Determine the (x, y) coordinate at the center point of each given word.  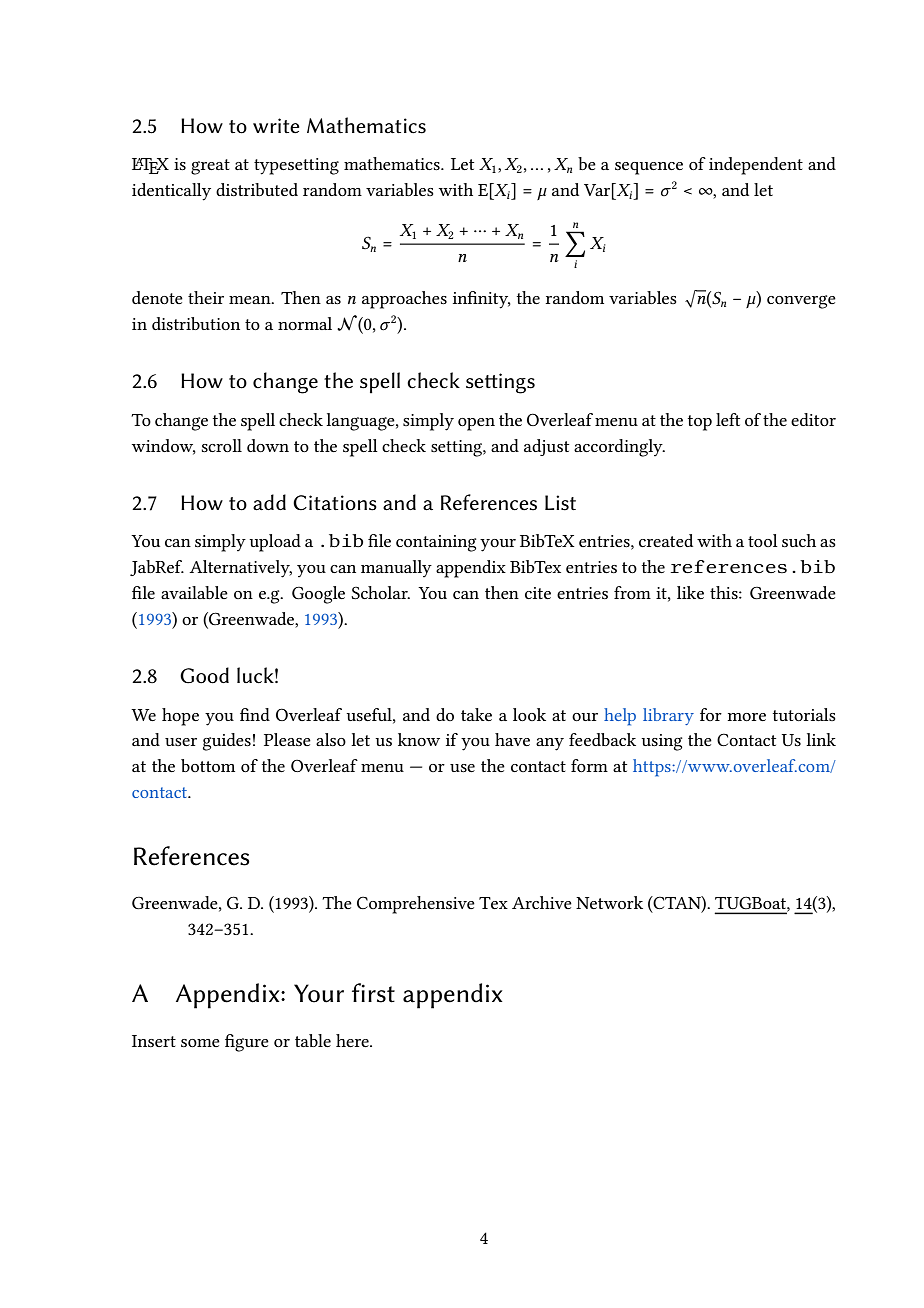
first (373, 993)
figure (247, 1043)
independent (756, 166)
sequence (649, 168)
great (210, 167)
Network (609, 902)
